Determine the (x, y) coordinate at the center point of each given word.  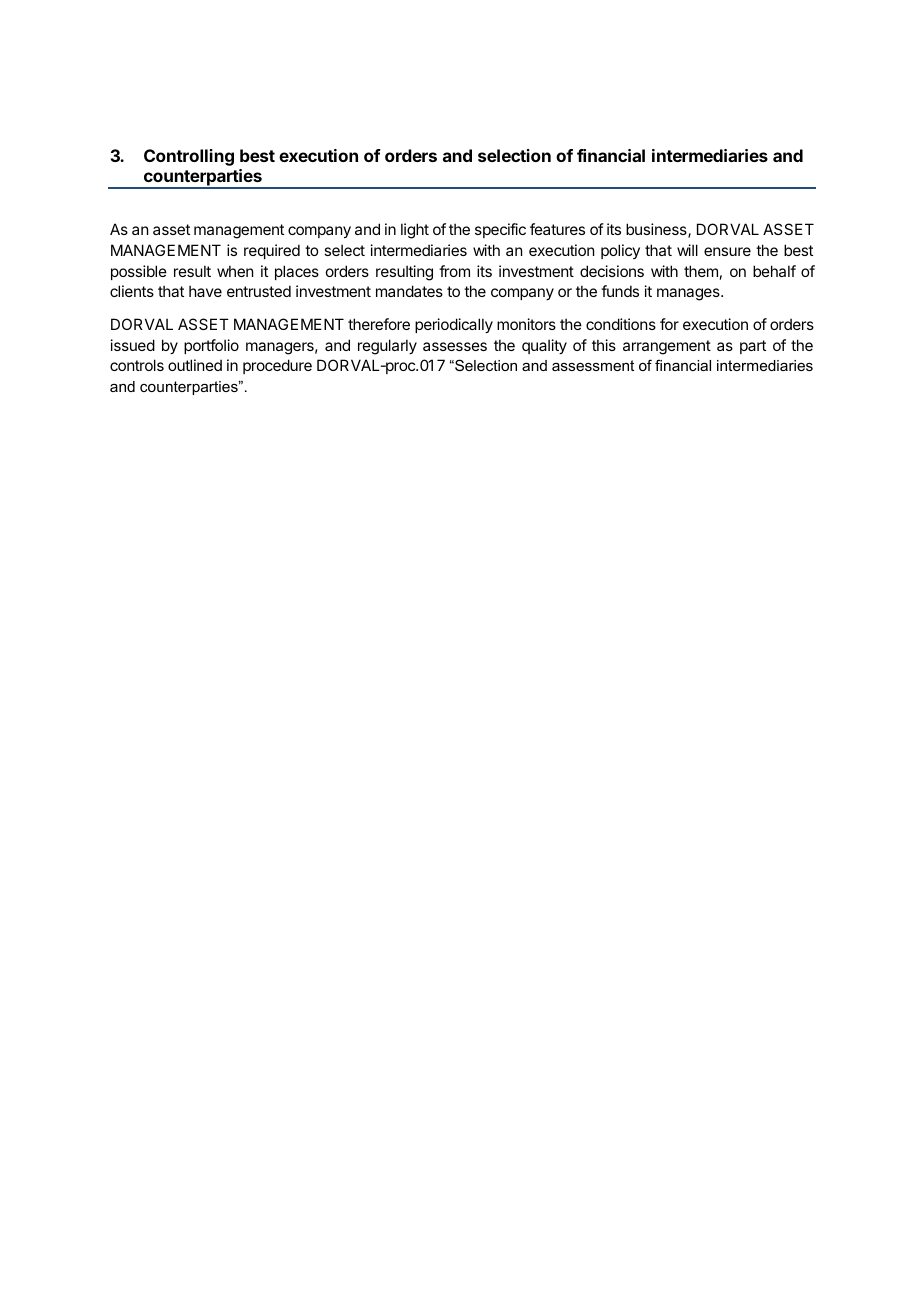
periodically (454, 325)
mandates (409, 291)
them (701, 271)
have (205, 291)
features (557, 229)
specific (500, 230)
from (454, 271)
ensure (727, 251)
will (687, 250)
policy (620, 251)
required (272, 251)
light (415, 231)
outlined (195, 365)
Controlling (189, 157)
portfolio (211, 346)
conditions (621, 324)
